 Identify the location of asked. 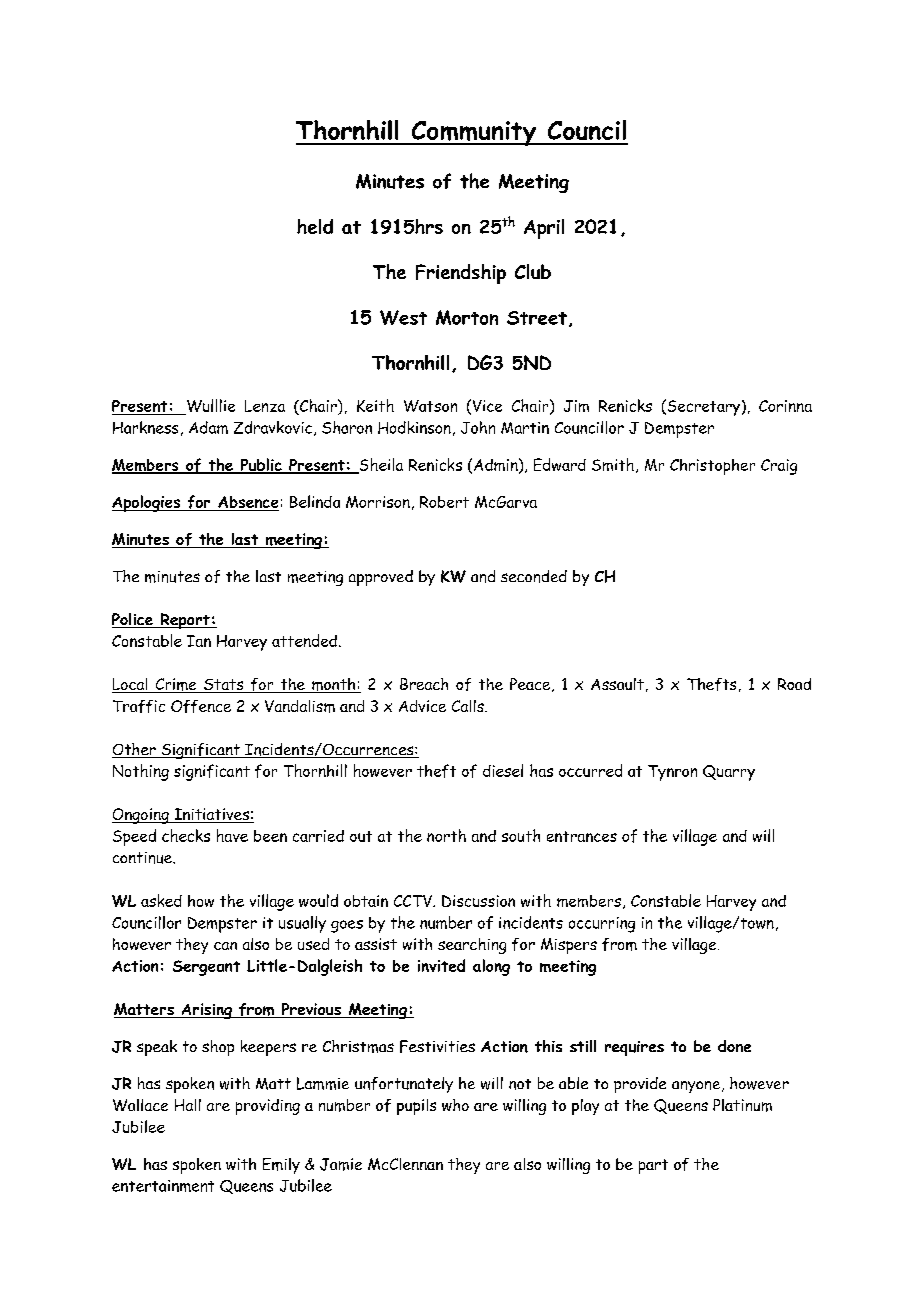
(161, 900).
